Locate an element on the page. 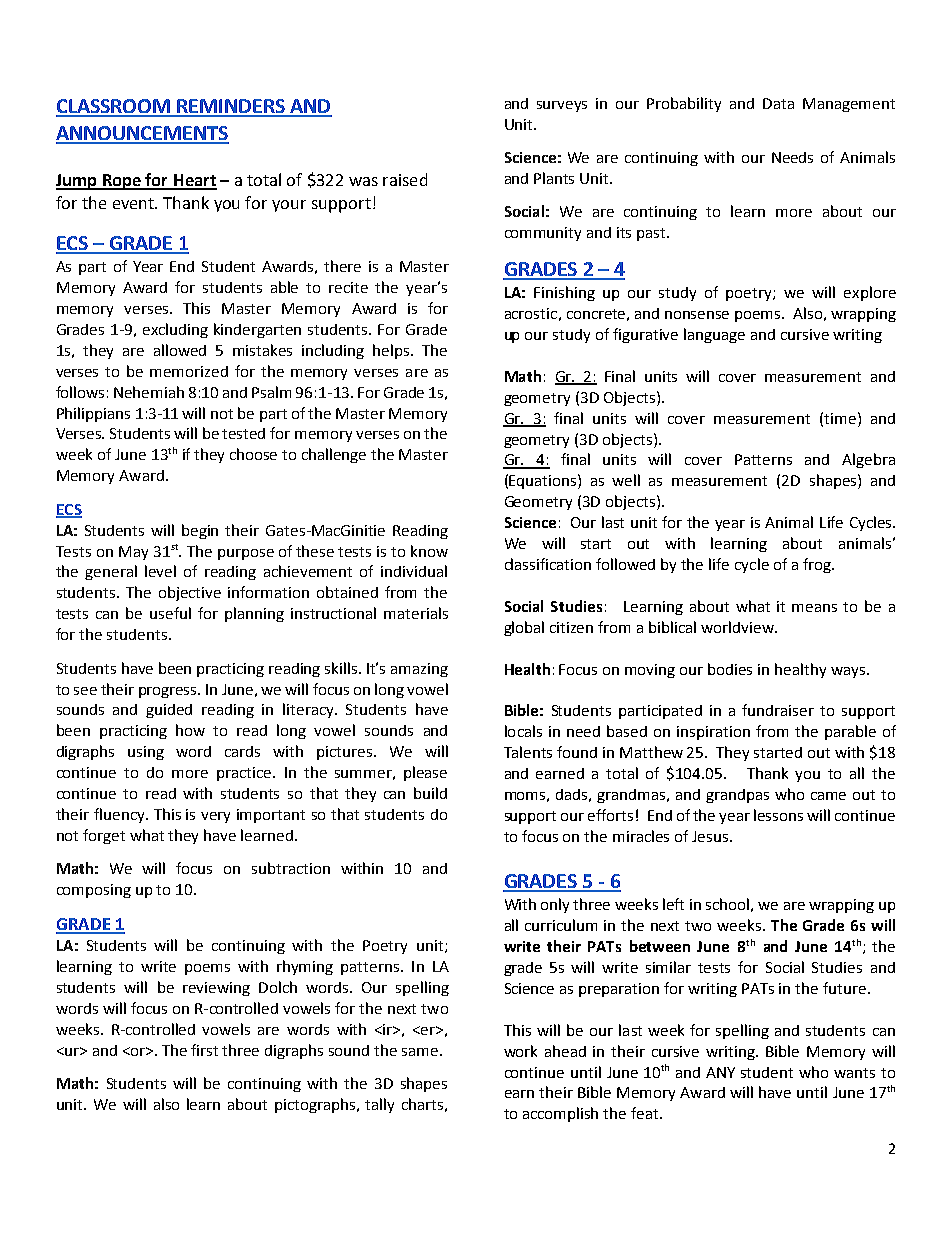 The width and height of the image is (952, 1233). lessons is located at coordinates (778, 815).
